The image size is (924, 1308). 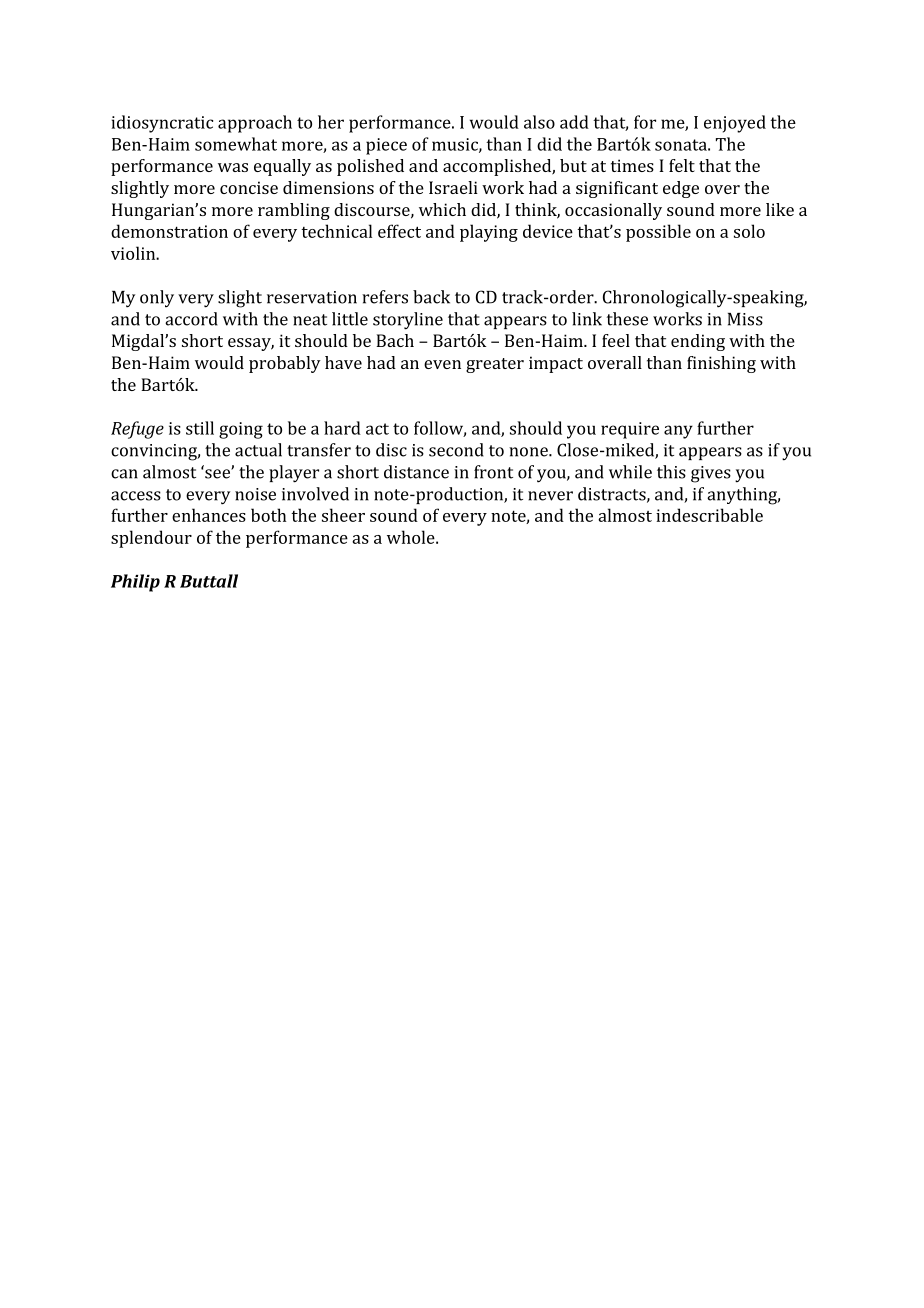 I want to click on second, so click(x=456, y=450).
